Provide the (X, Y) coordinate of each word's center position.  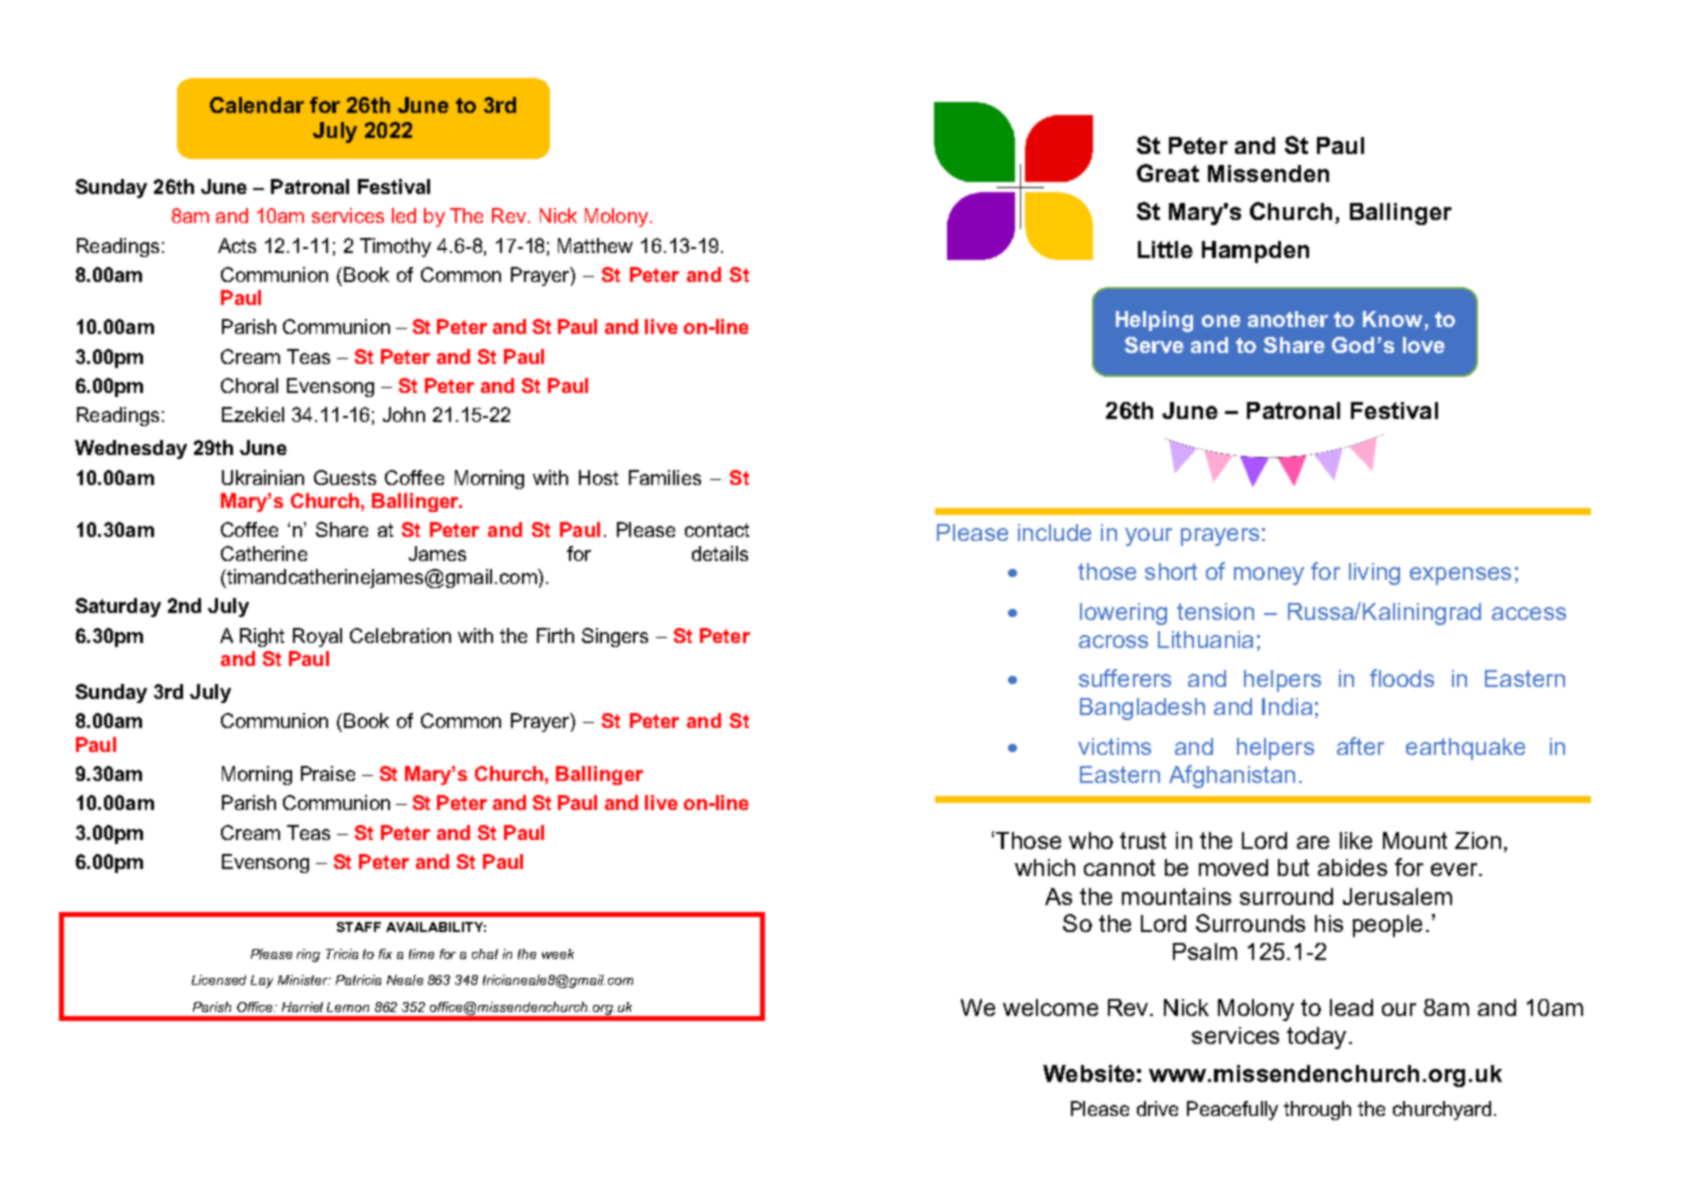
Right (262, 637)
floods (1402, 678)
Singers (615, 637)
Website (1089, 1073)
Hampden (1255, 252)
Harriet (302, 1007)
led (404, 215)
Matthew (595, 245)
